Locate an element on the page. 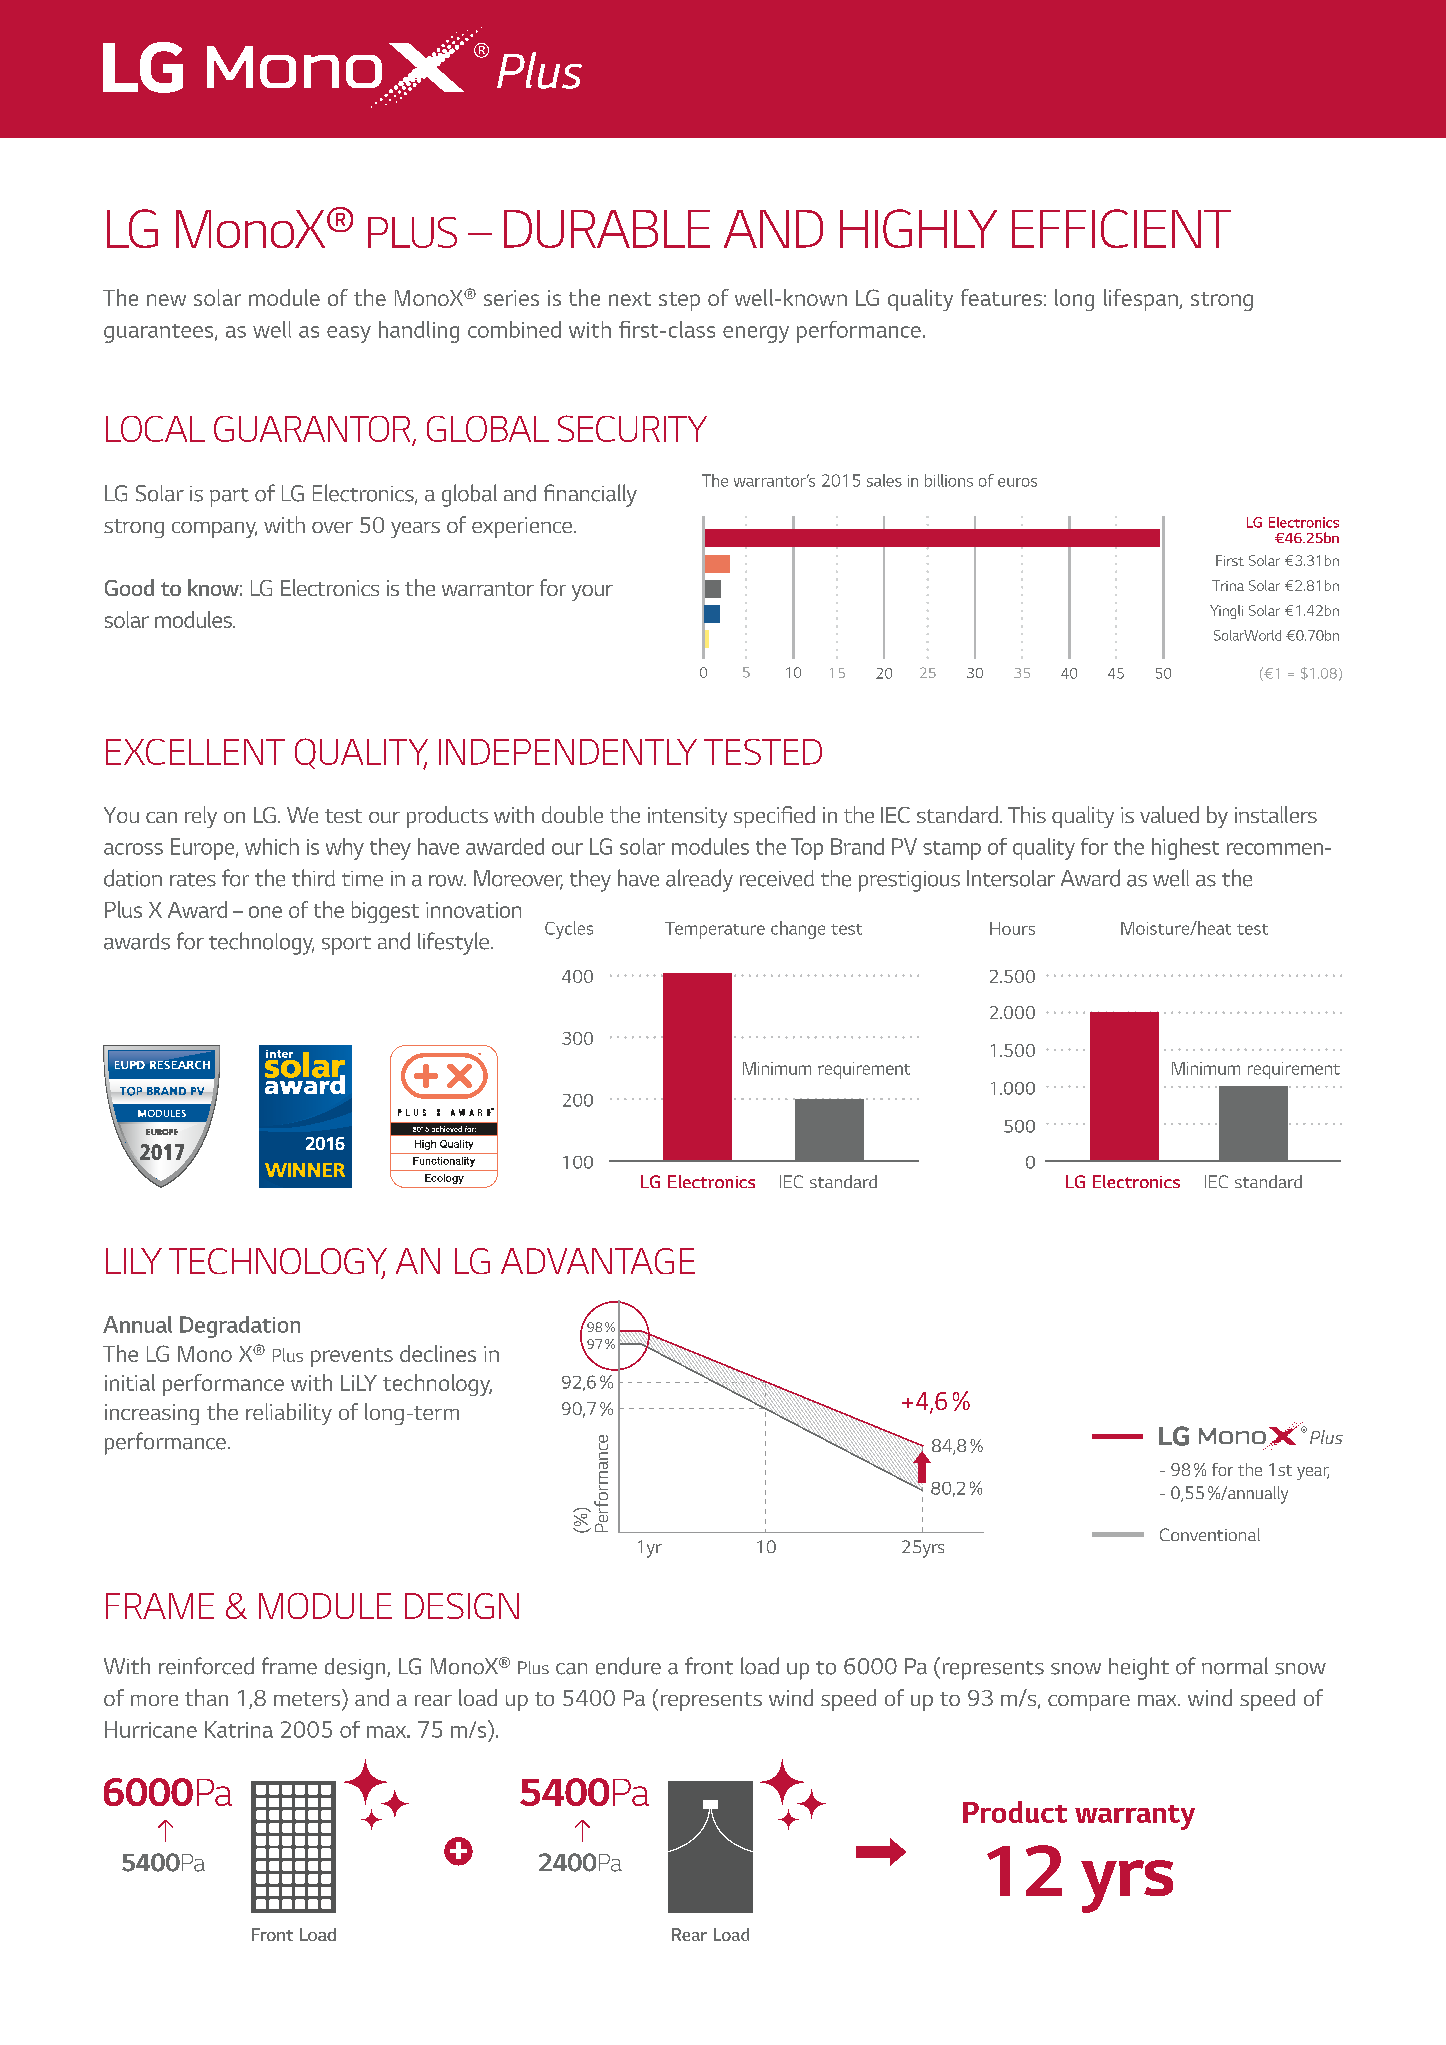 Image resolution: width=1446 pixels, height=2045 pixels. valued is located at coordinates (1169, 814).
